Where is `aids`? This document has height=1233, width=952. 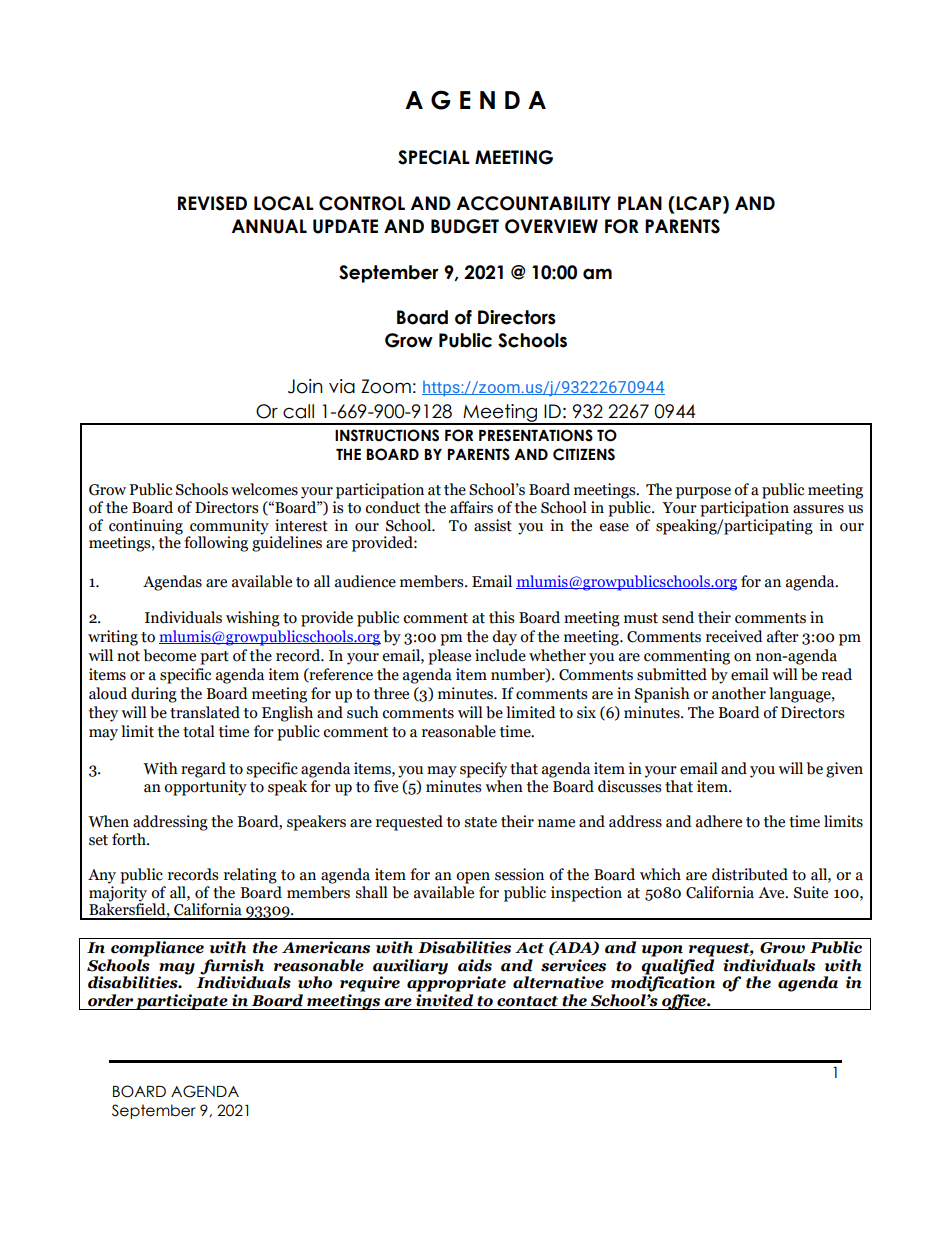
aids is located at coordinates (475, 965).
